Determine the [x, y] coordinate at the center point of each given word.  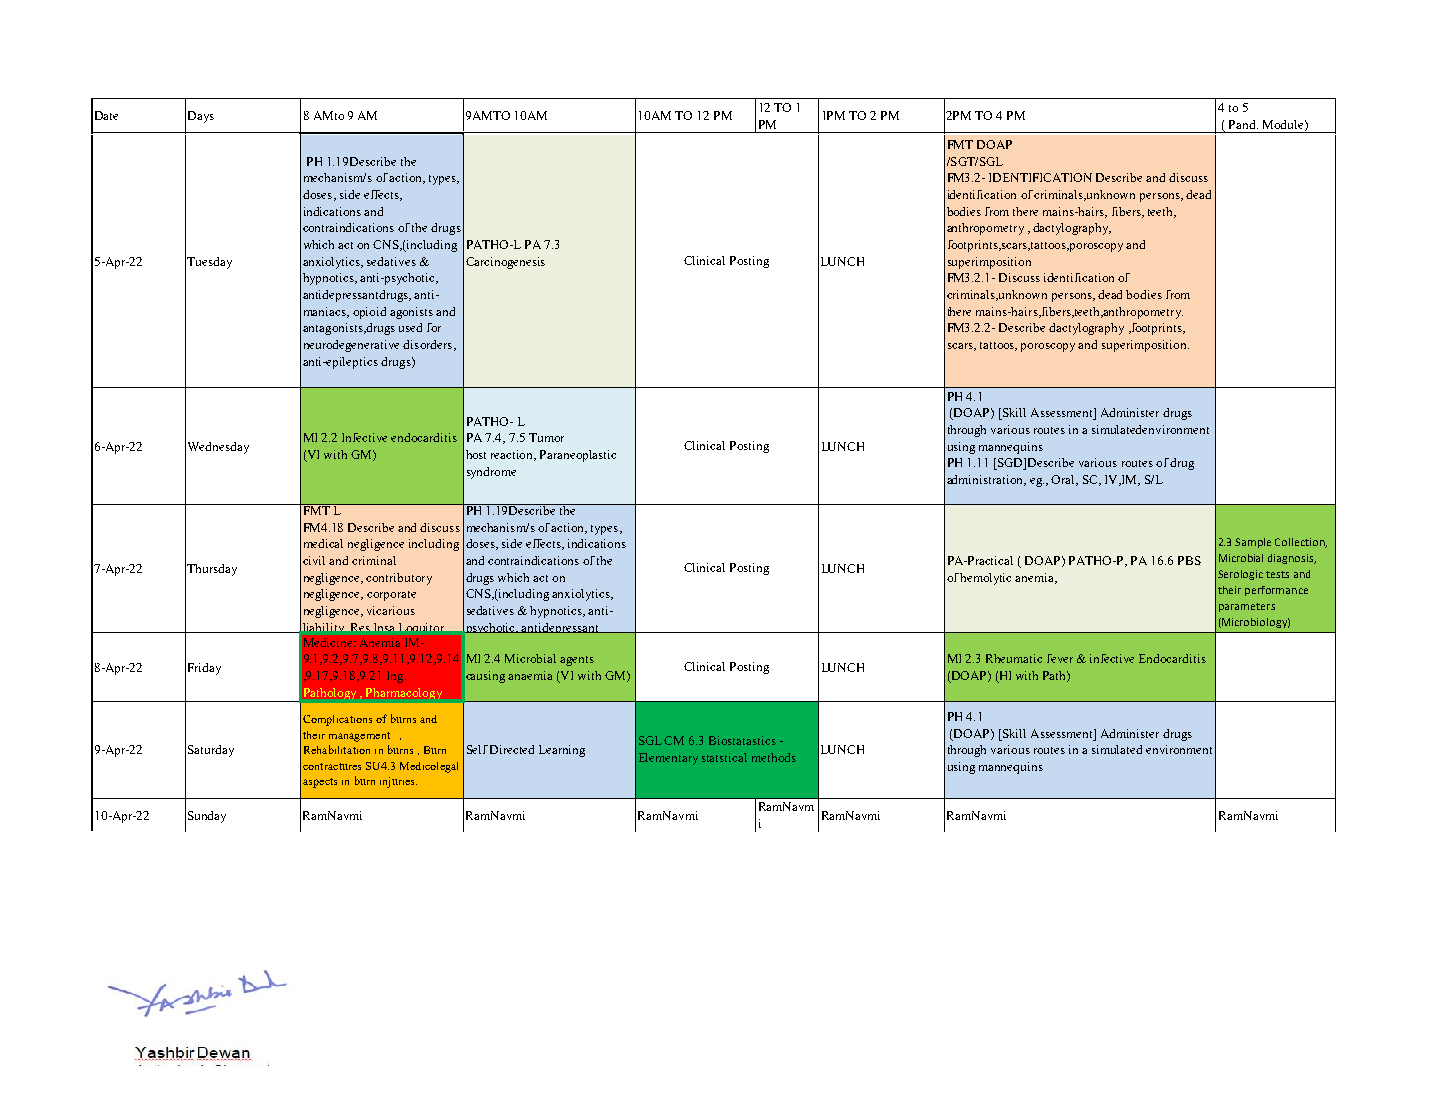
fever [1060, 658]
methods [774, 757]
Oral [1064, 480]
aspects [320, 783]
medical [323, 543]
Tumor [546, 437]
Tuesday [209, 263]
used [410, 327]
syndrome [491, 473]
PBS [1189, 560]
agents [577, 661]
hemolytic [985, 579]
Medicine [329, 642]
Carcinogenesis [505, 263]
